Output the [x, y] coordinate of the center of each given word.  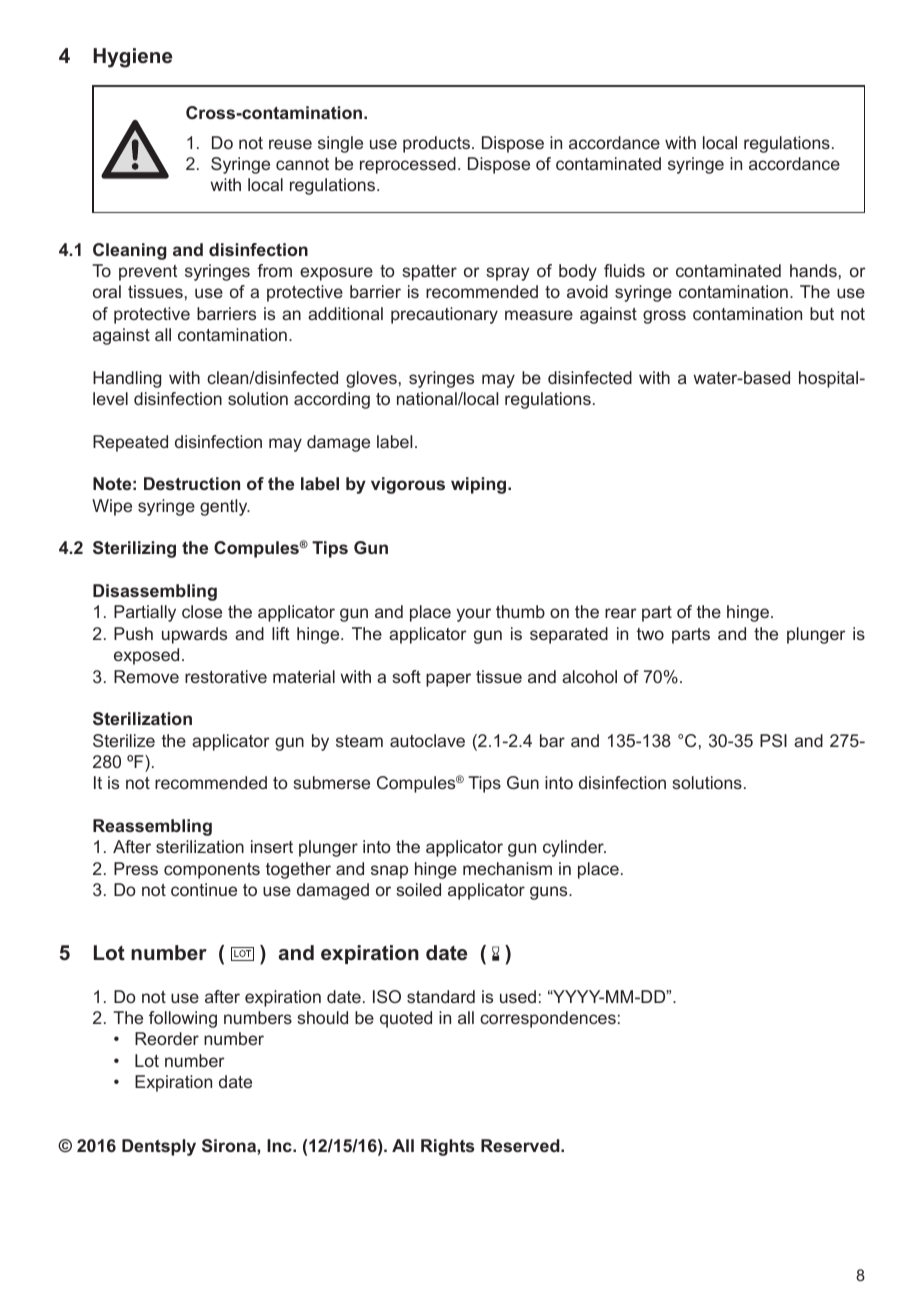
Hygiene [132, 58]
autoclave [427, 740]
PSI [773, 740]
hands [813, 270]
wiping [480, 485]
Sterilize [124, 740]
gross [664, 317]
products [436, 144]
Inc [280, 1145]
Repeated [130, 443]
